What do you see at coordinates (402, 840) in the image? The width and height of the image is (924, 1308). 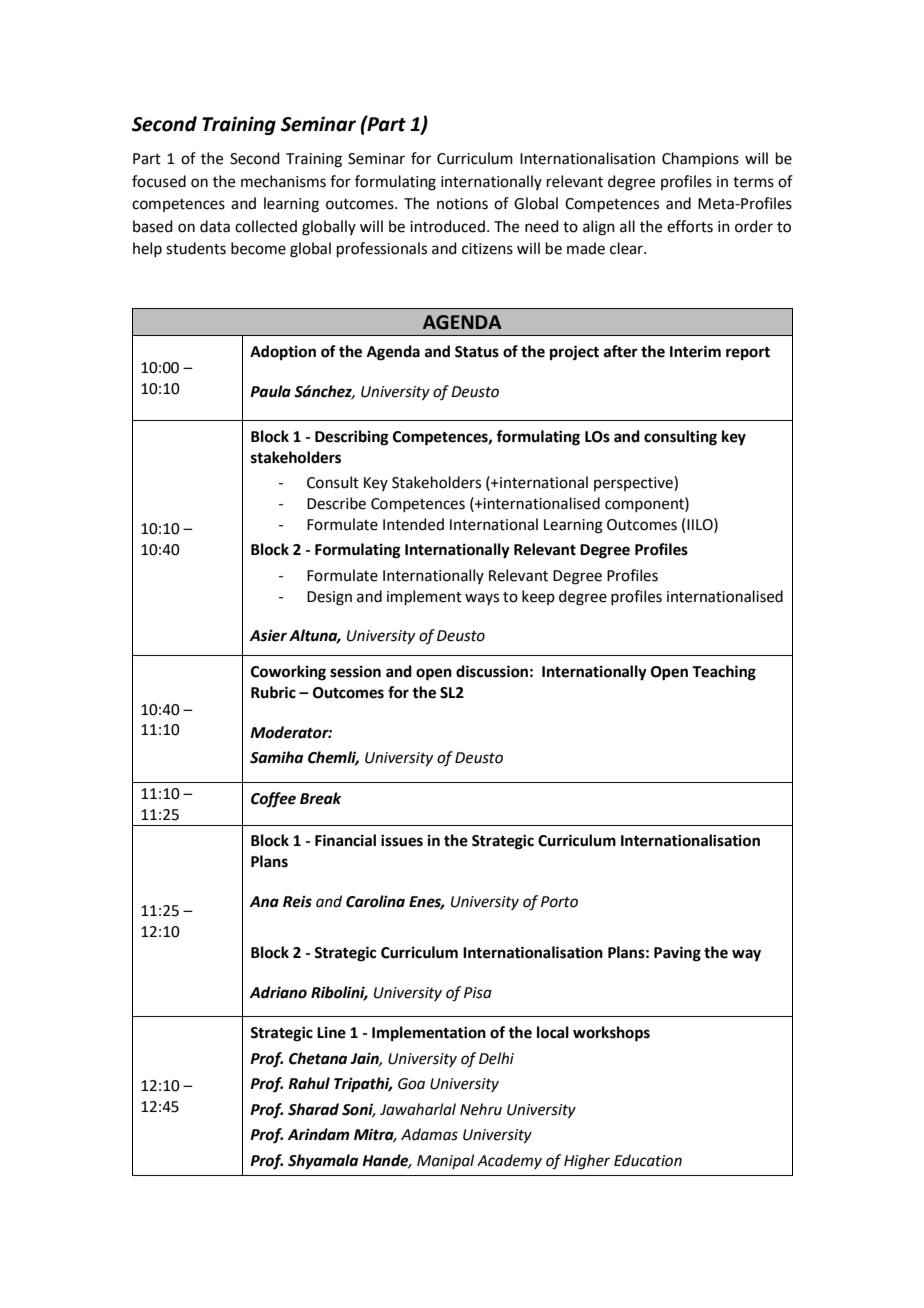 I see `issues` at bounding box center [402, 840].
